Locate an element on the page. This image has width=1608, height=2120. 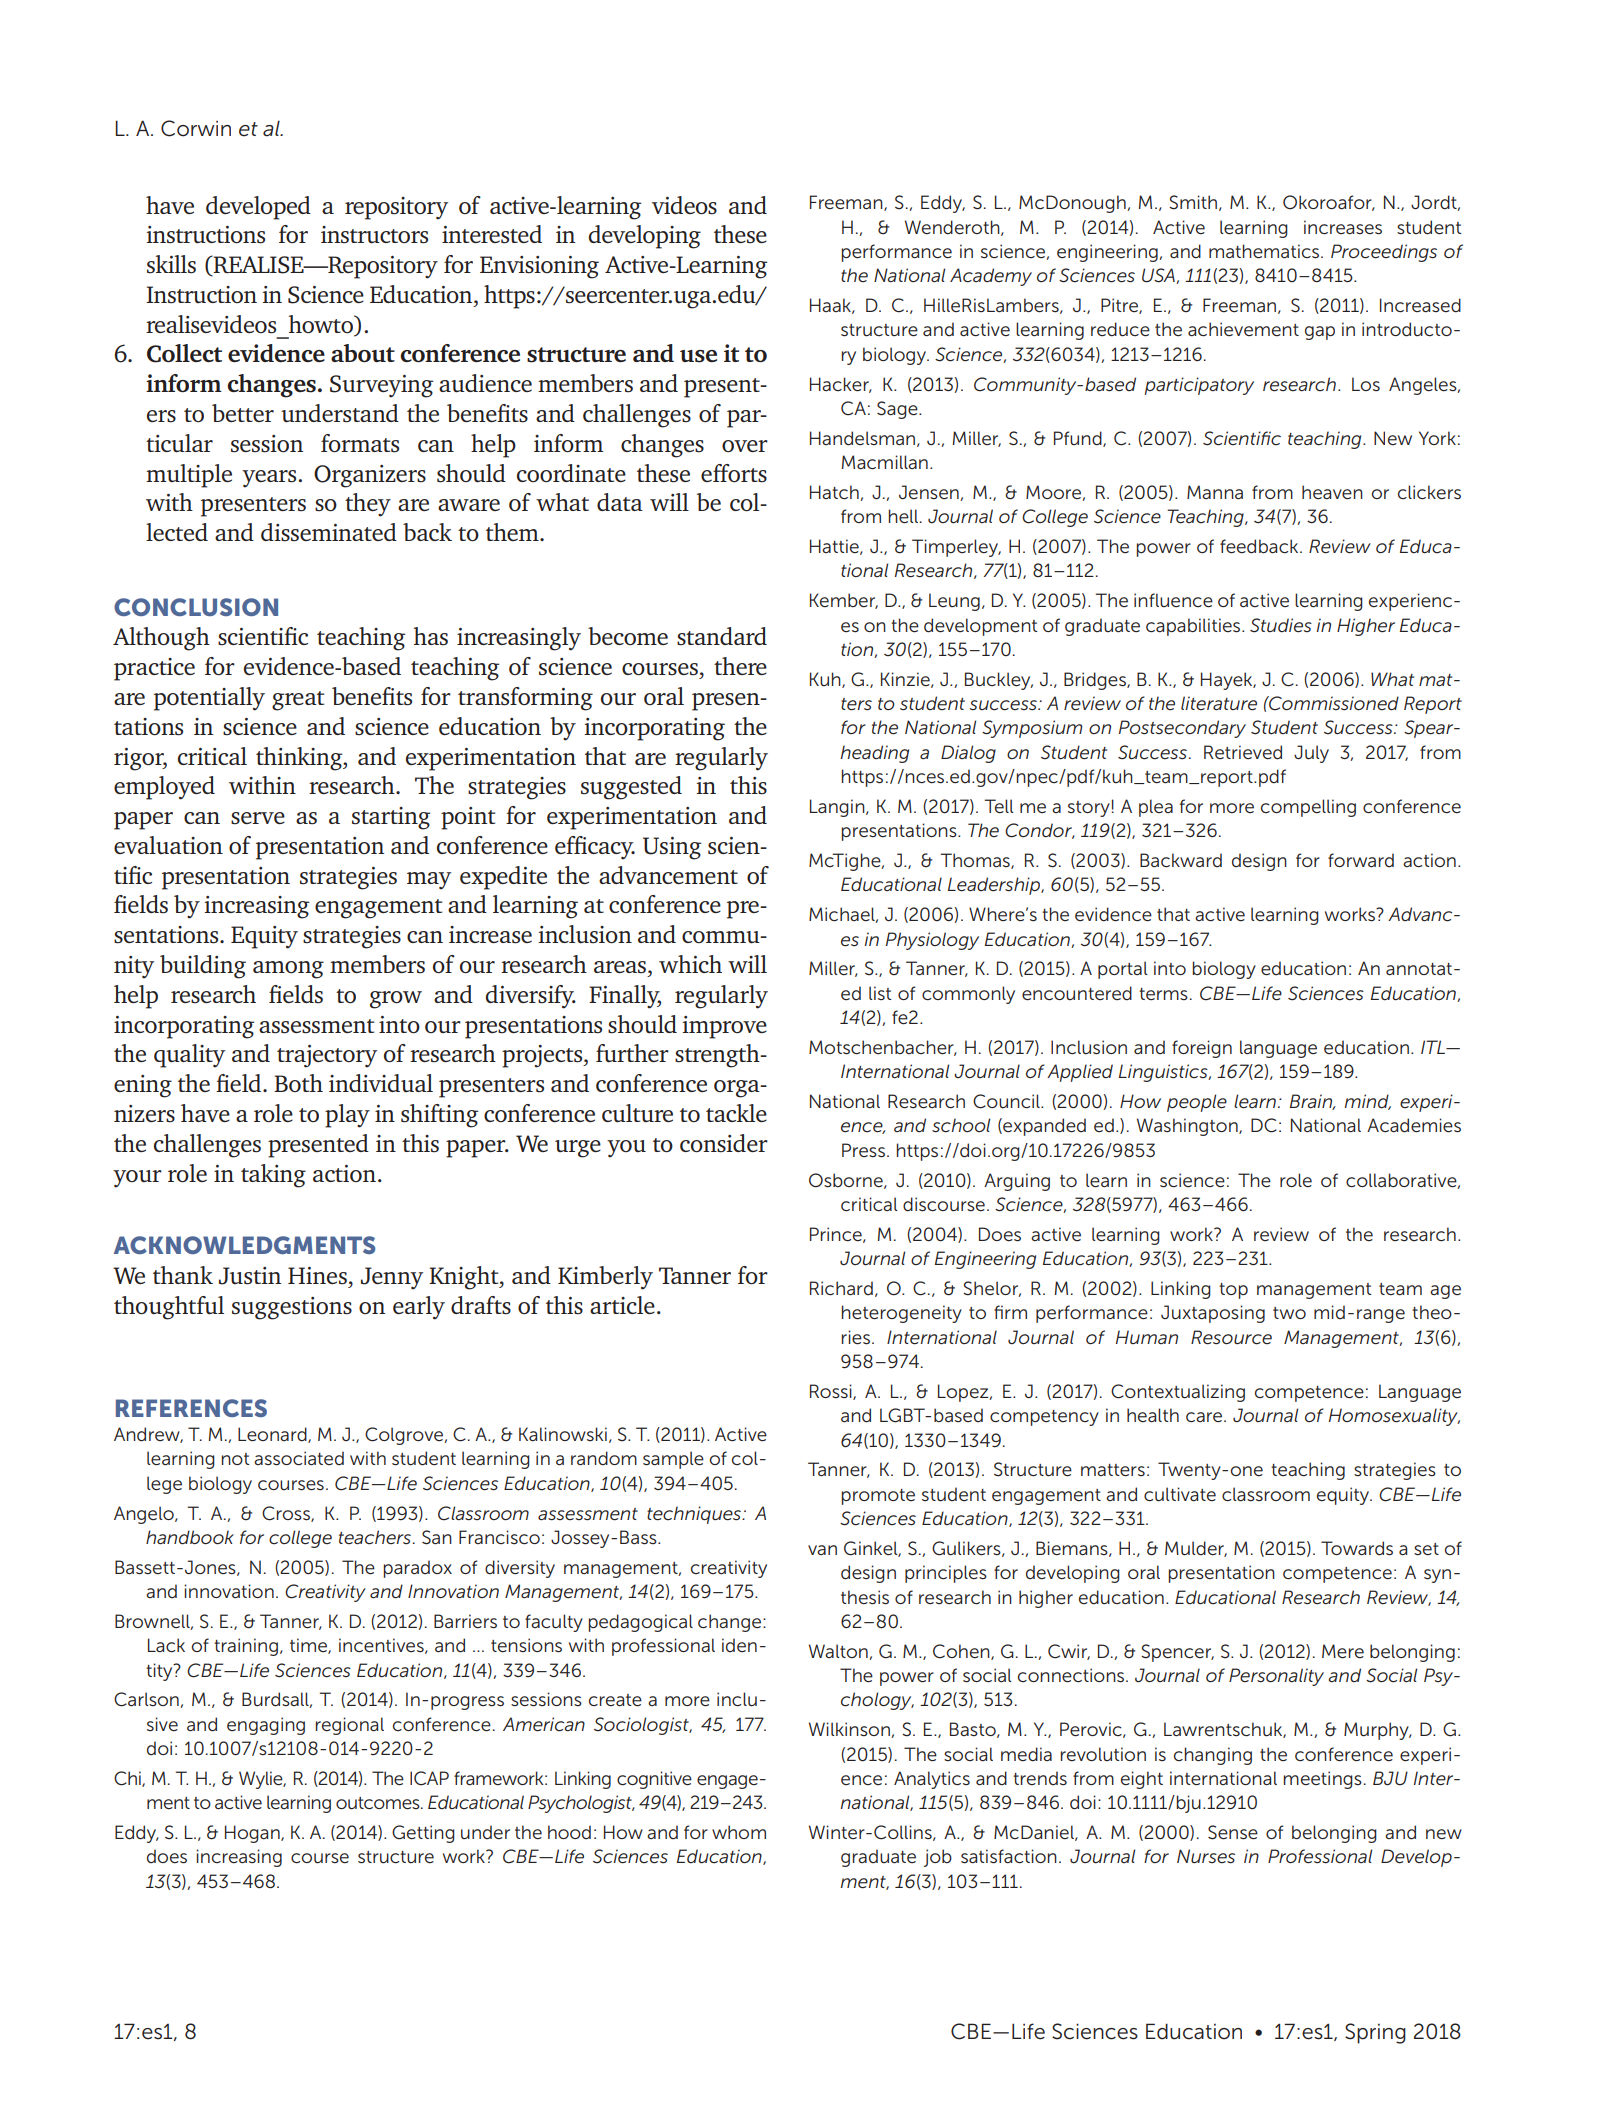
people is located at coordinates (1197, 1103).
